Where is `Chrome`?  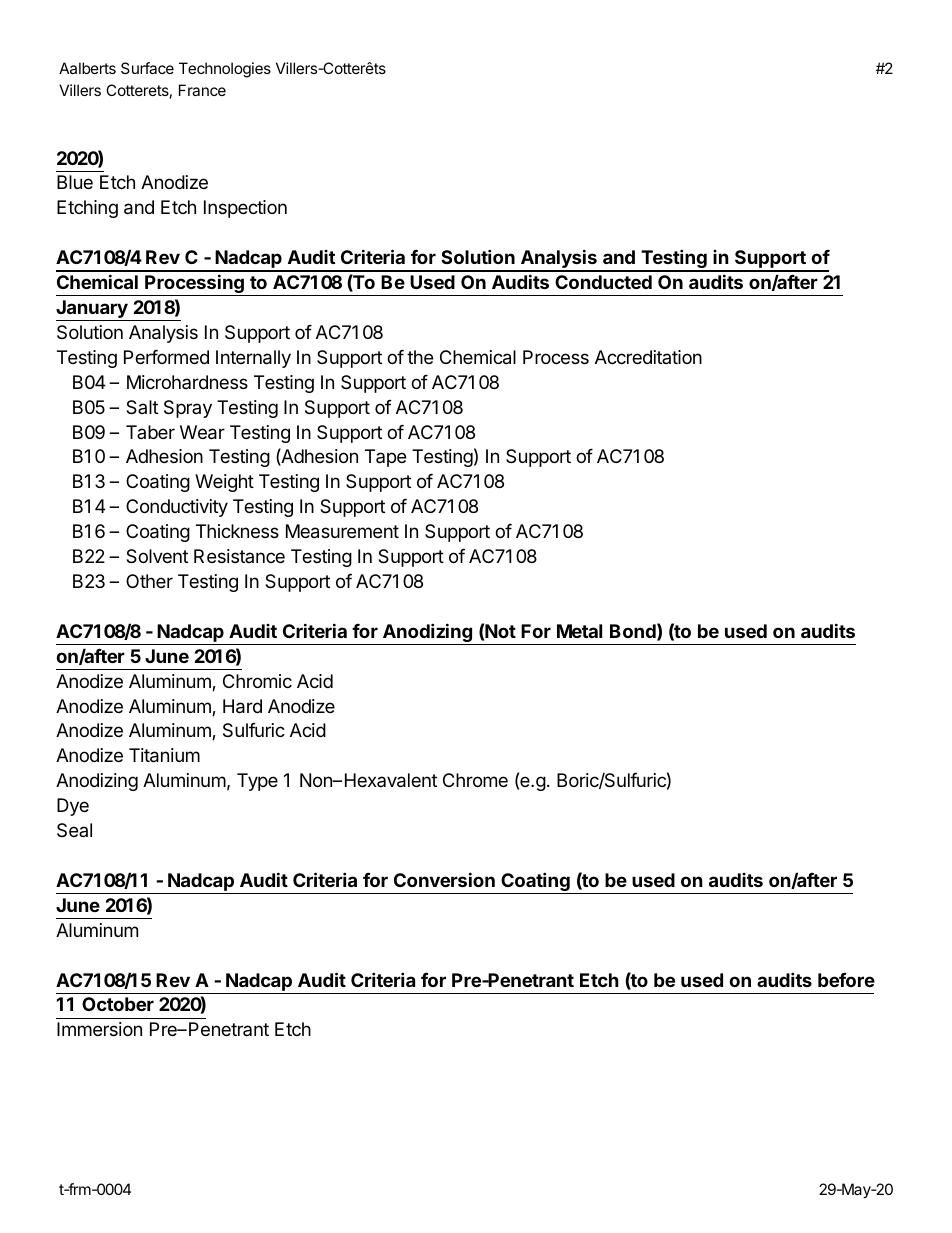
Chrome is located at coordinates (475, 780).
